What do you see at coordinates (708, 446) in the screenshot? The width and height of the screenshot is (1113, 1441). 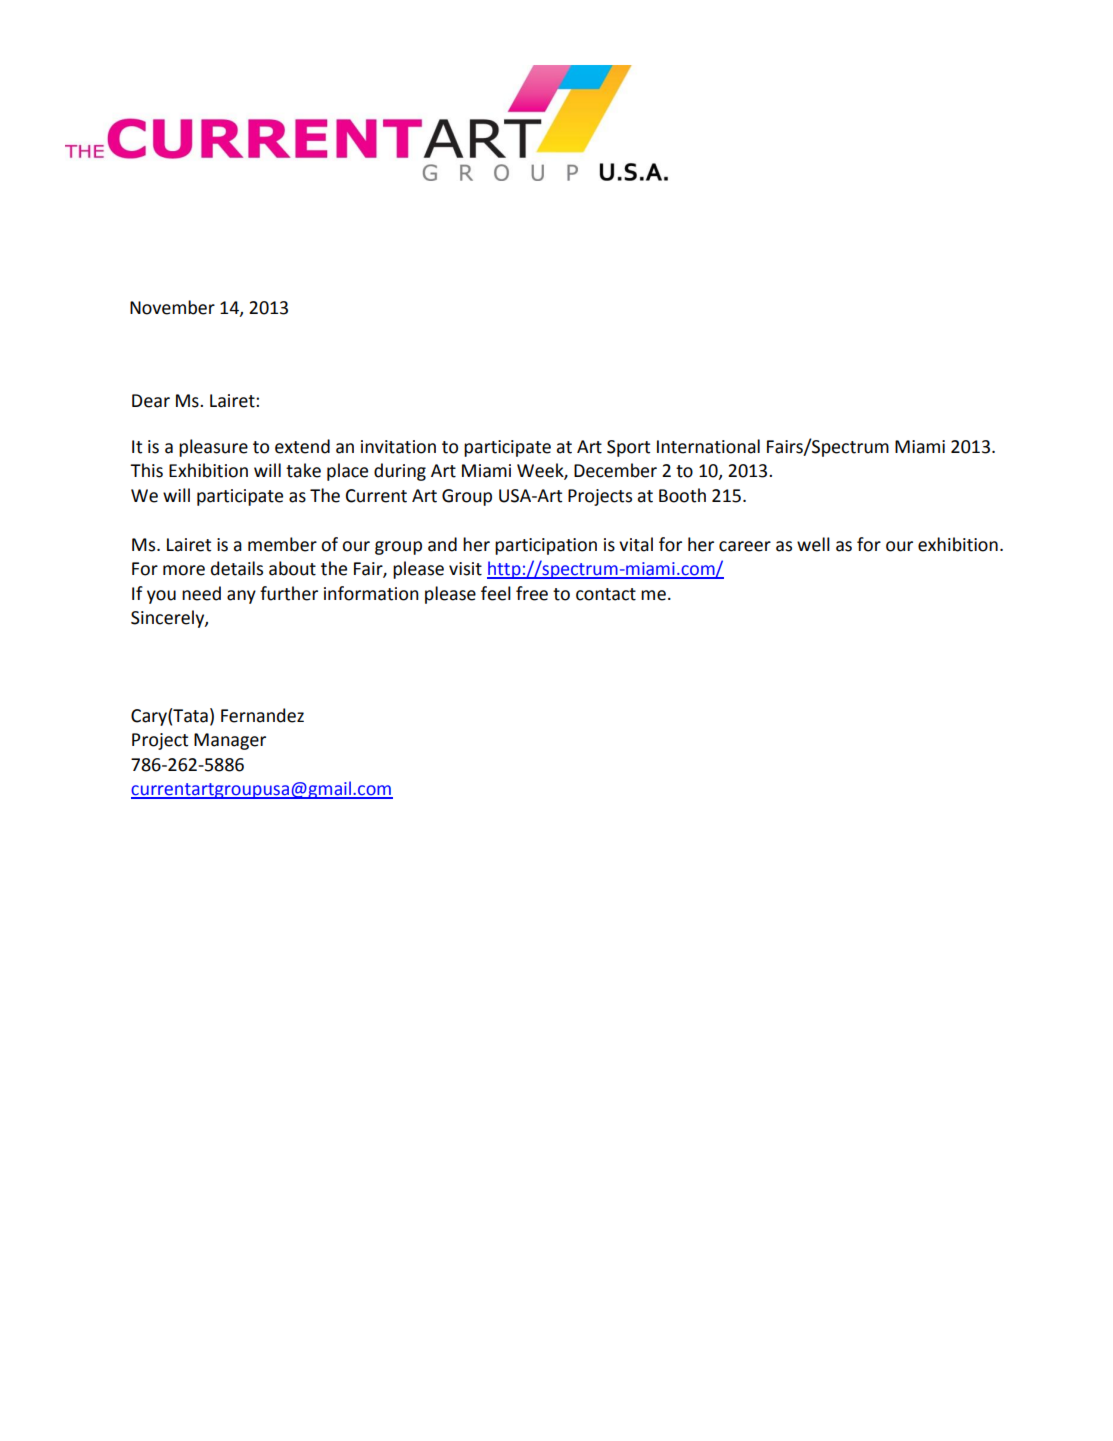 I see `International` at bounding box center [708, 446].
